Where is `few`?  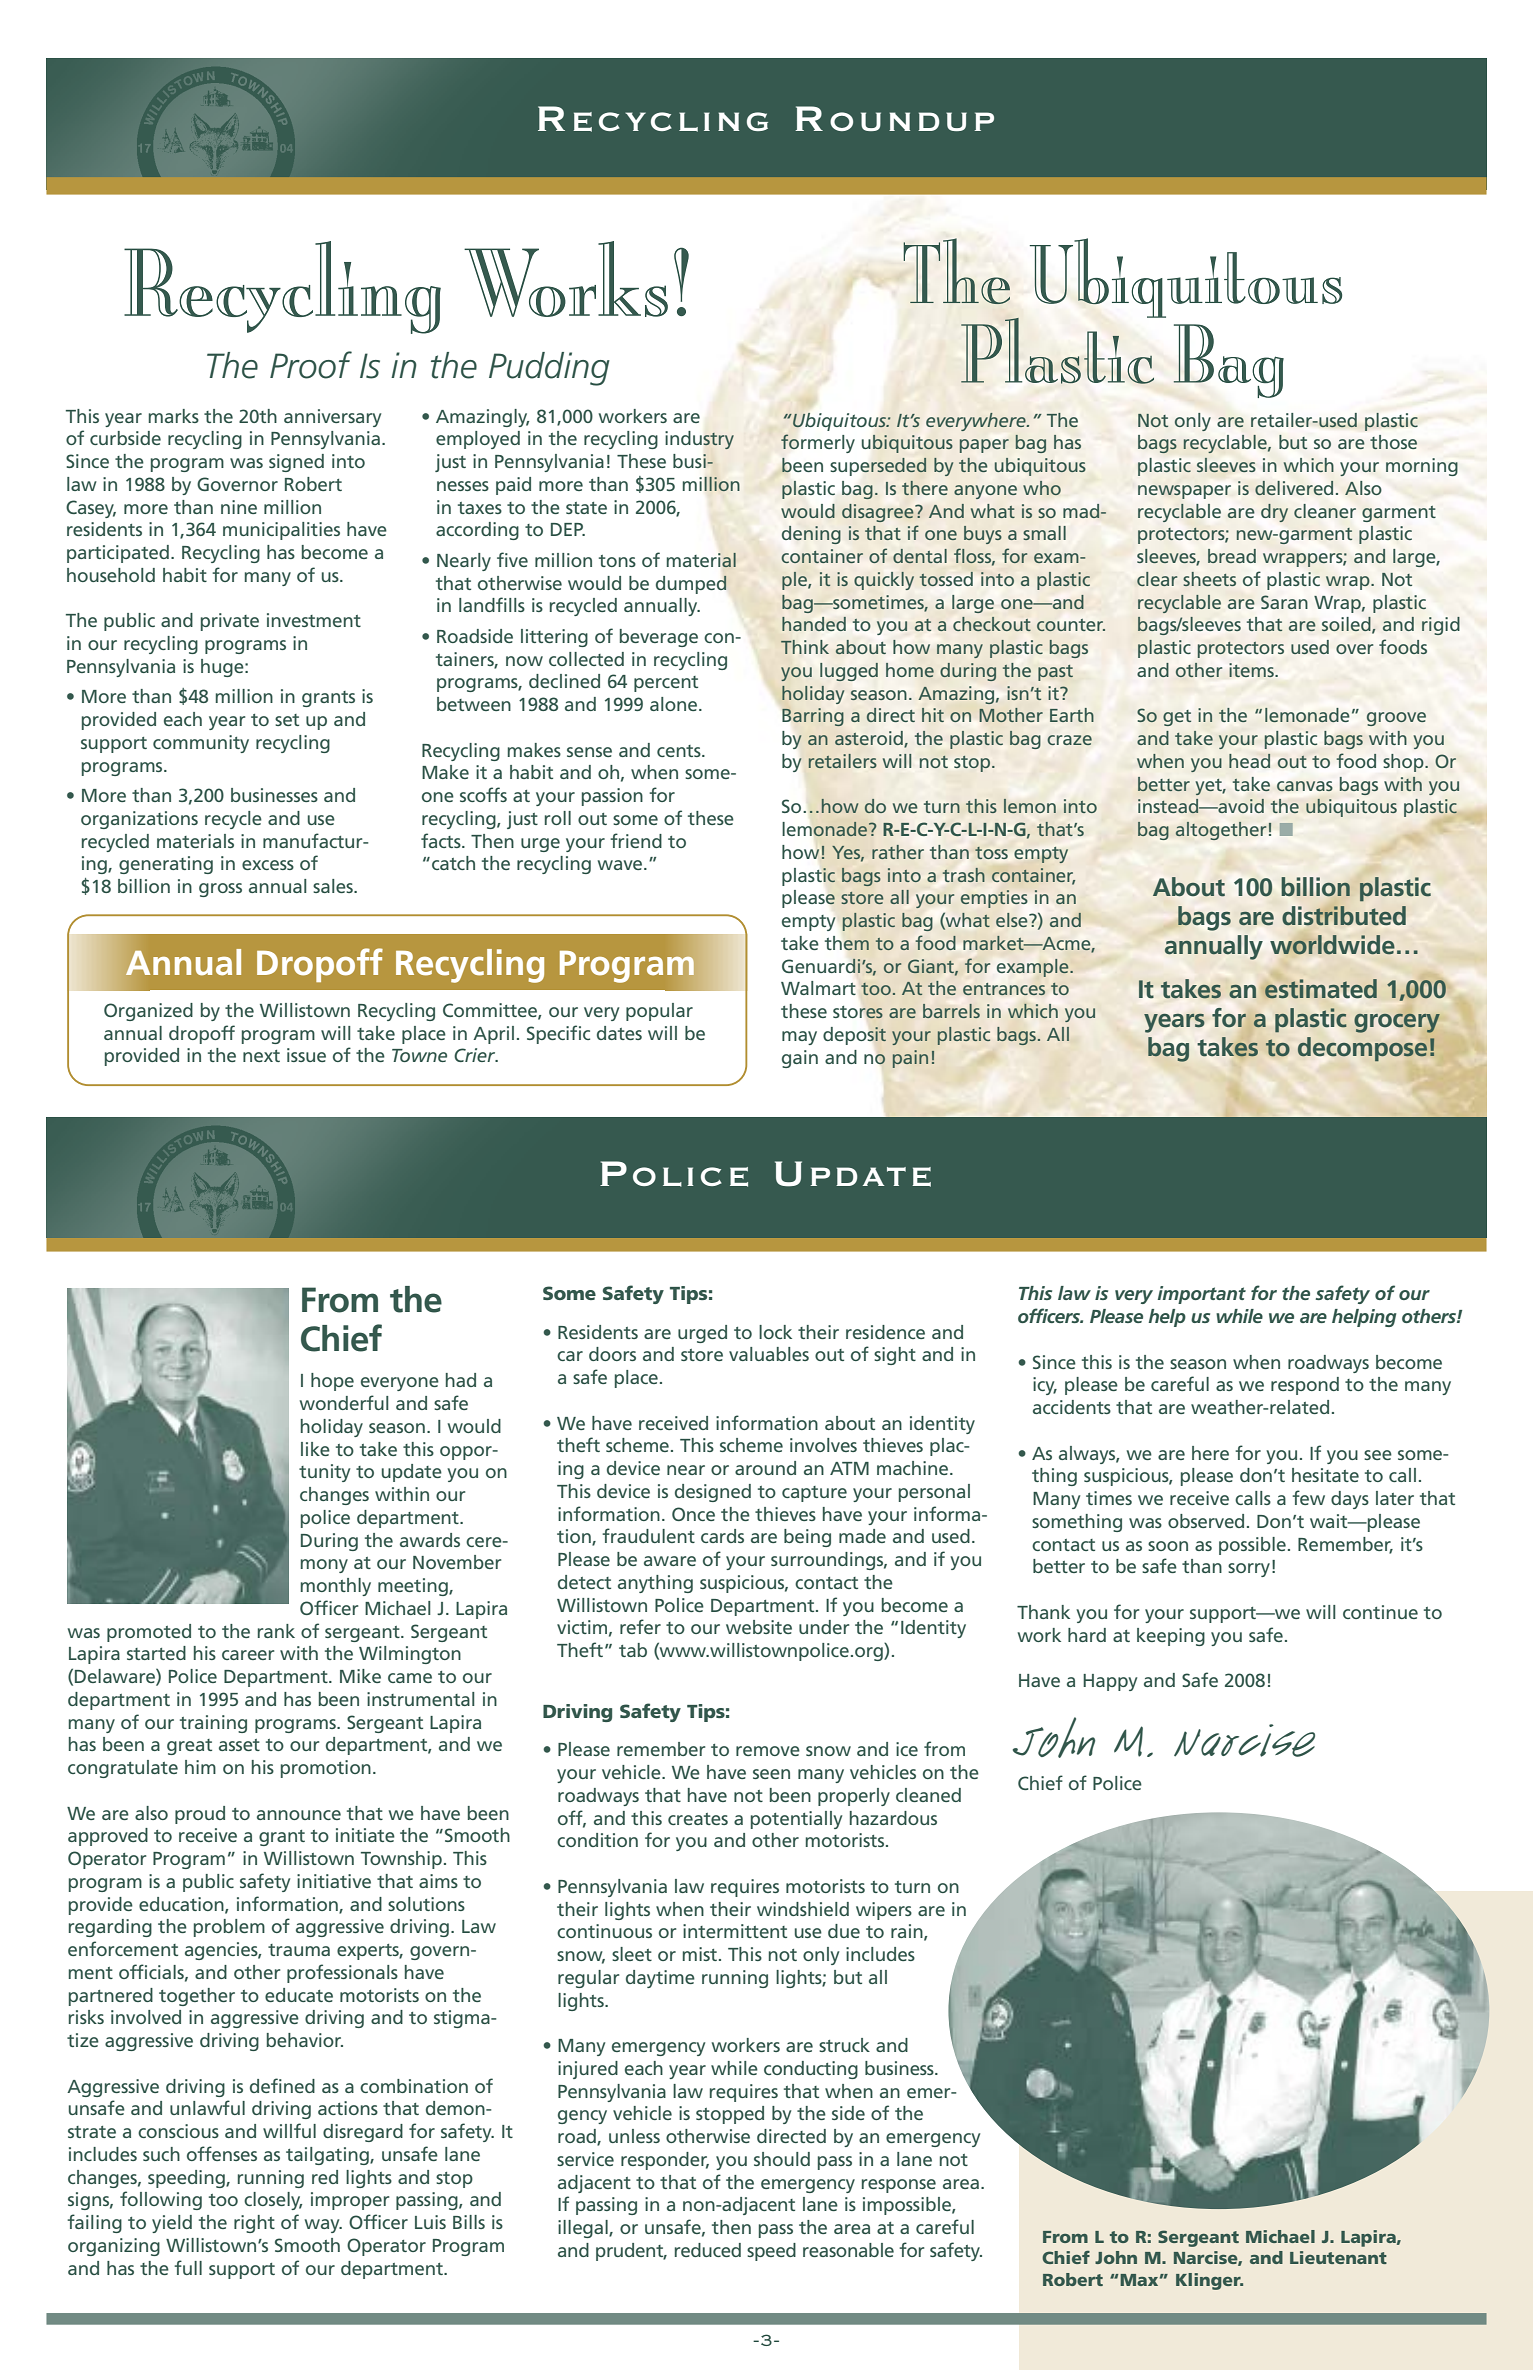 few is located at coordinates (1308, 1497).
